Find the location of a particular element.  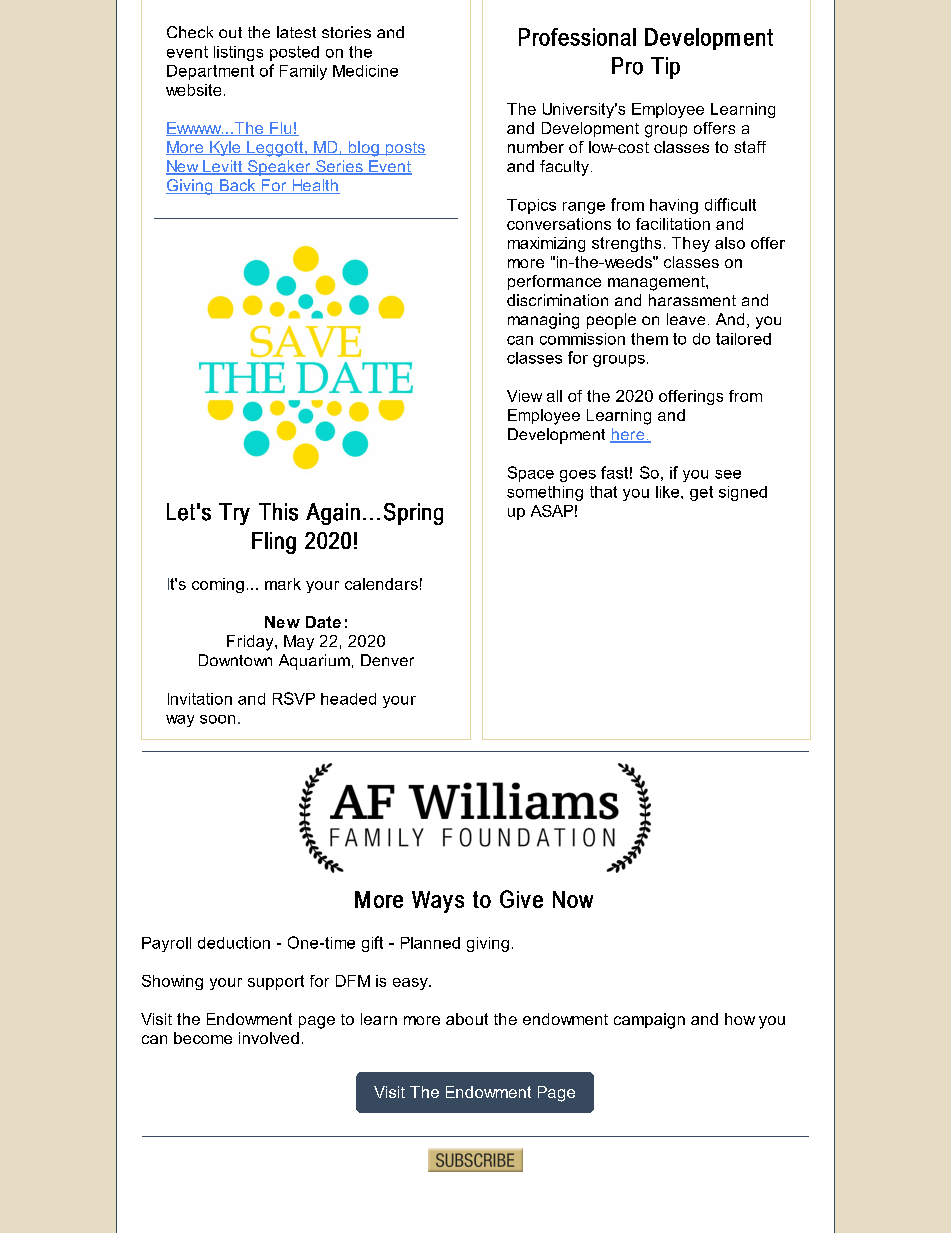

Try is located at coordinates (234, 514).
